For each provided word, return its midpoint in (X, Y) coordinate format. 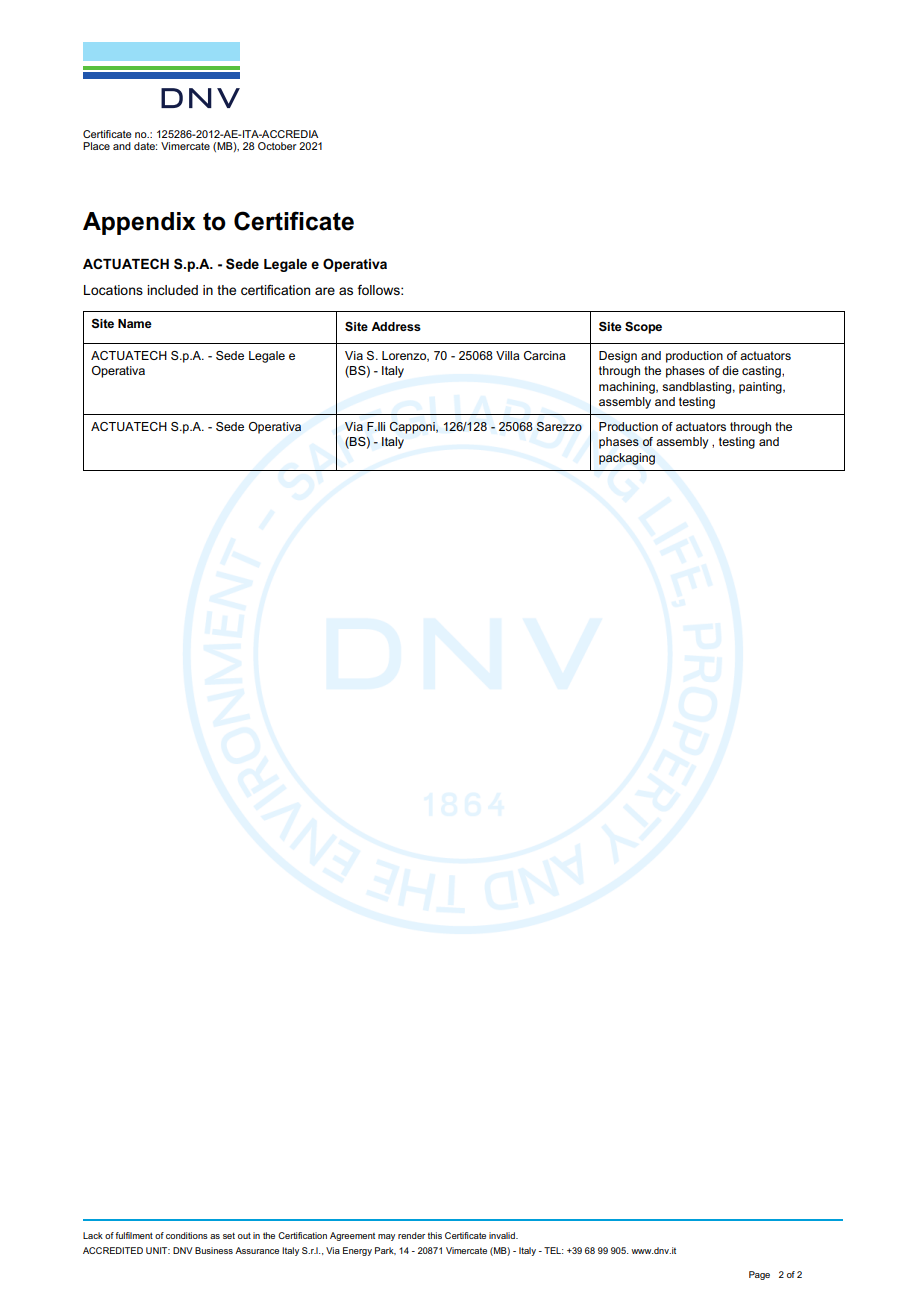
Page (759, 1275)
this (435, 1235)
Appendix (139, 223)
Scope (643, 327)
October (277, 146)
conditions (187, 1235)
